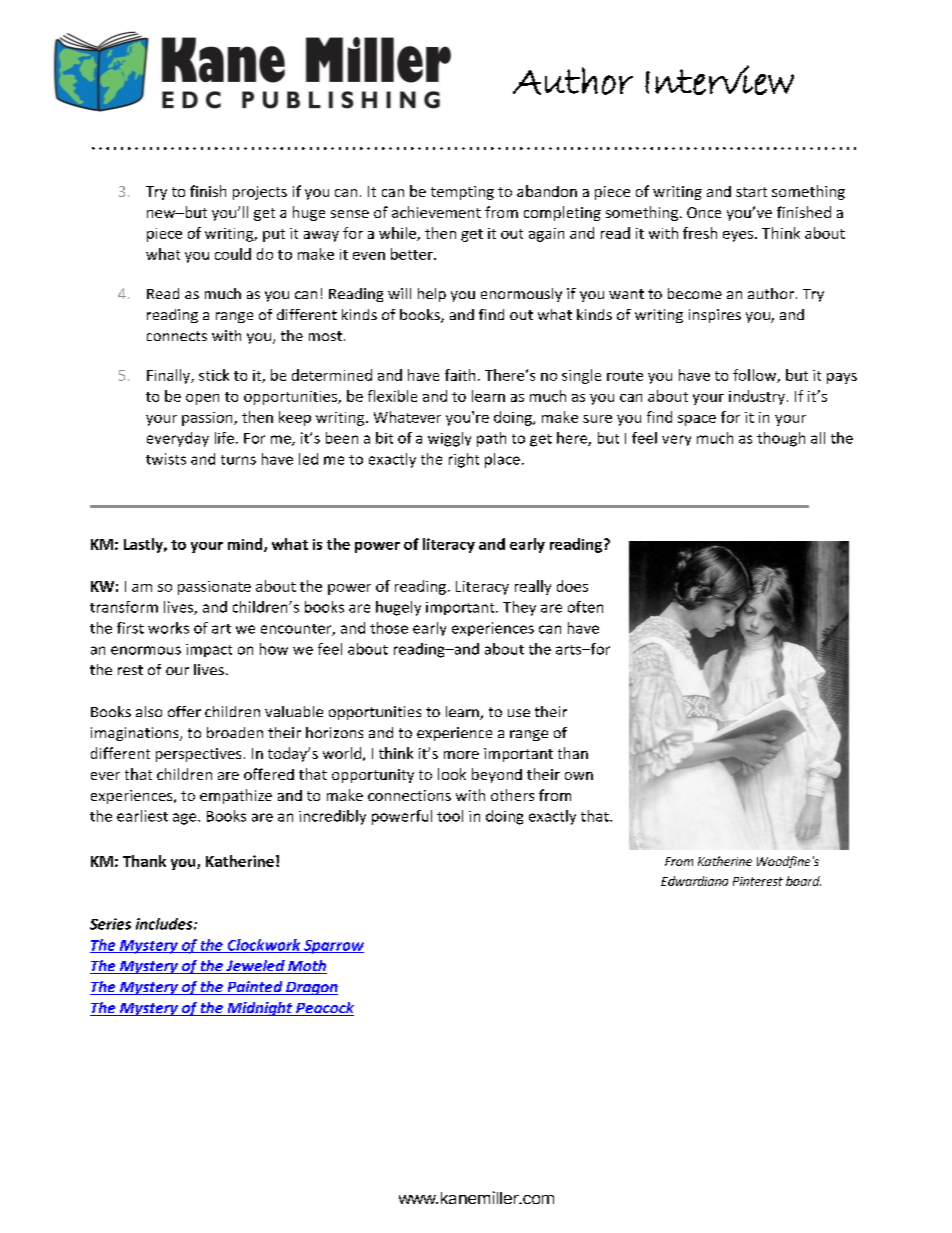 This image has height=1233, width=952. I want to click on help, so click(432, 295).
